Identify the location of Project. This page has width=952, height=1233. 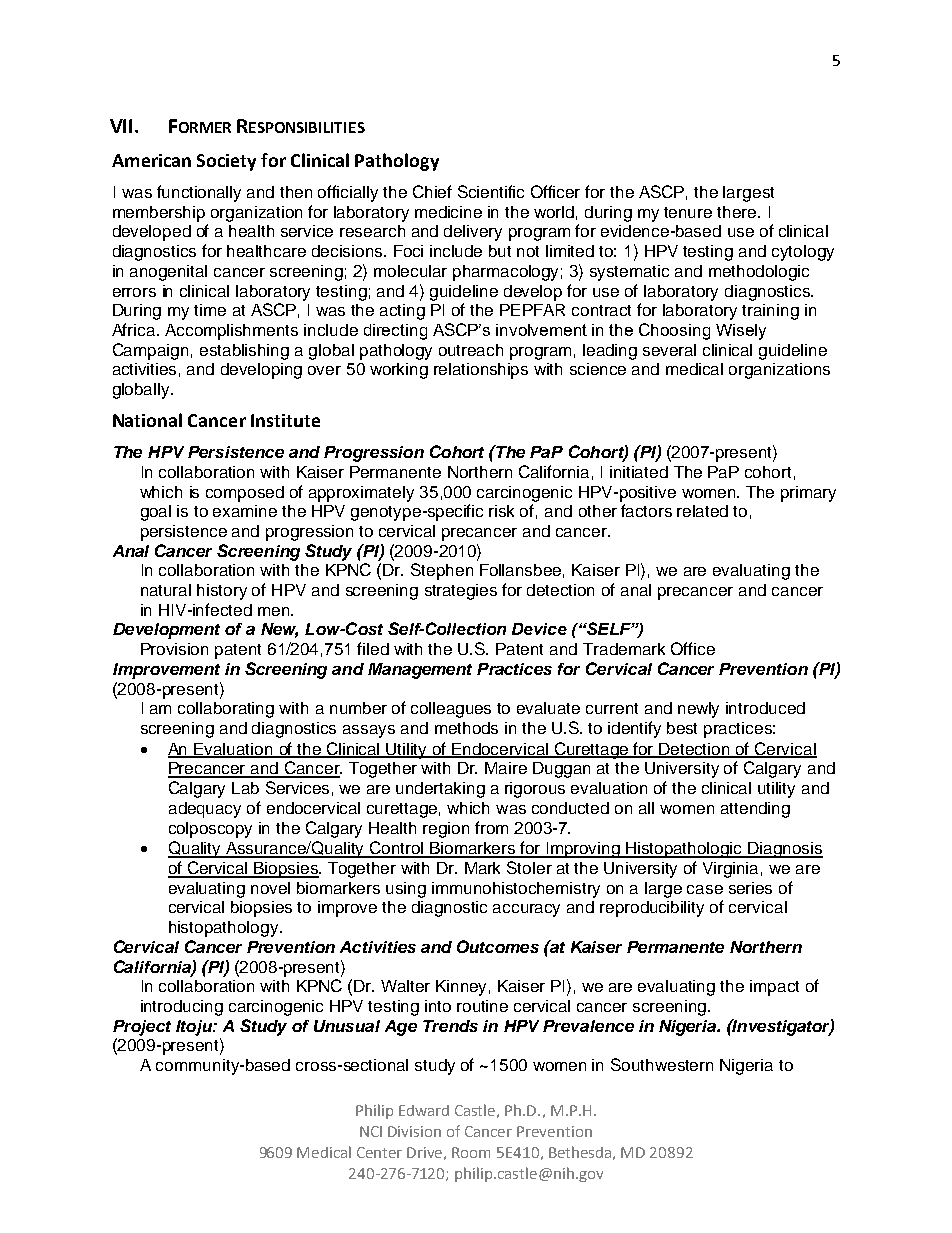
(142, 1028).
